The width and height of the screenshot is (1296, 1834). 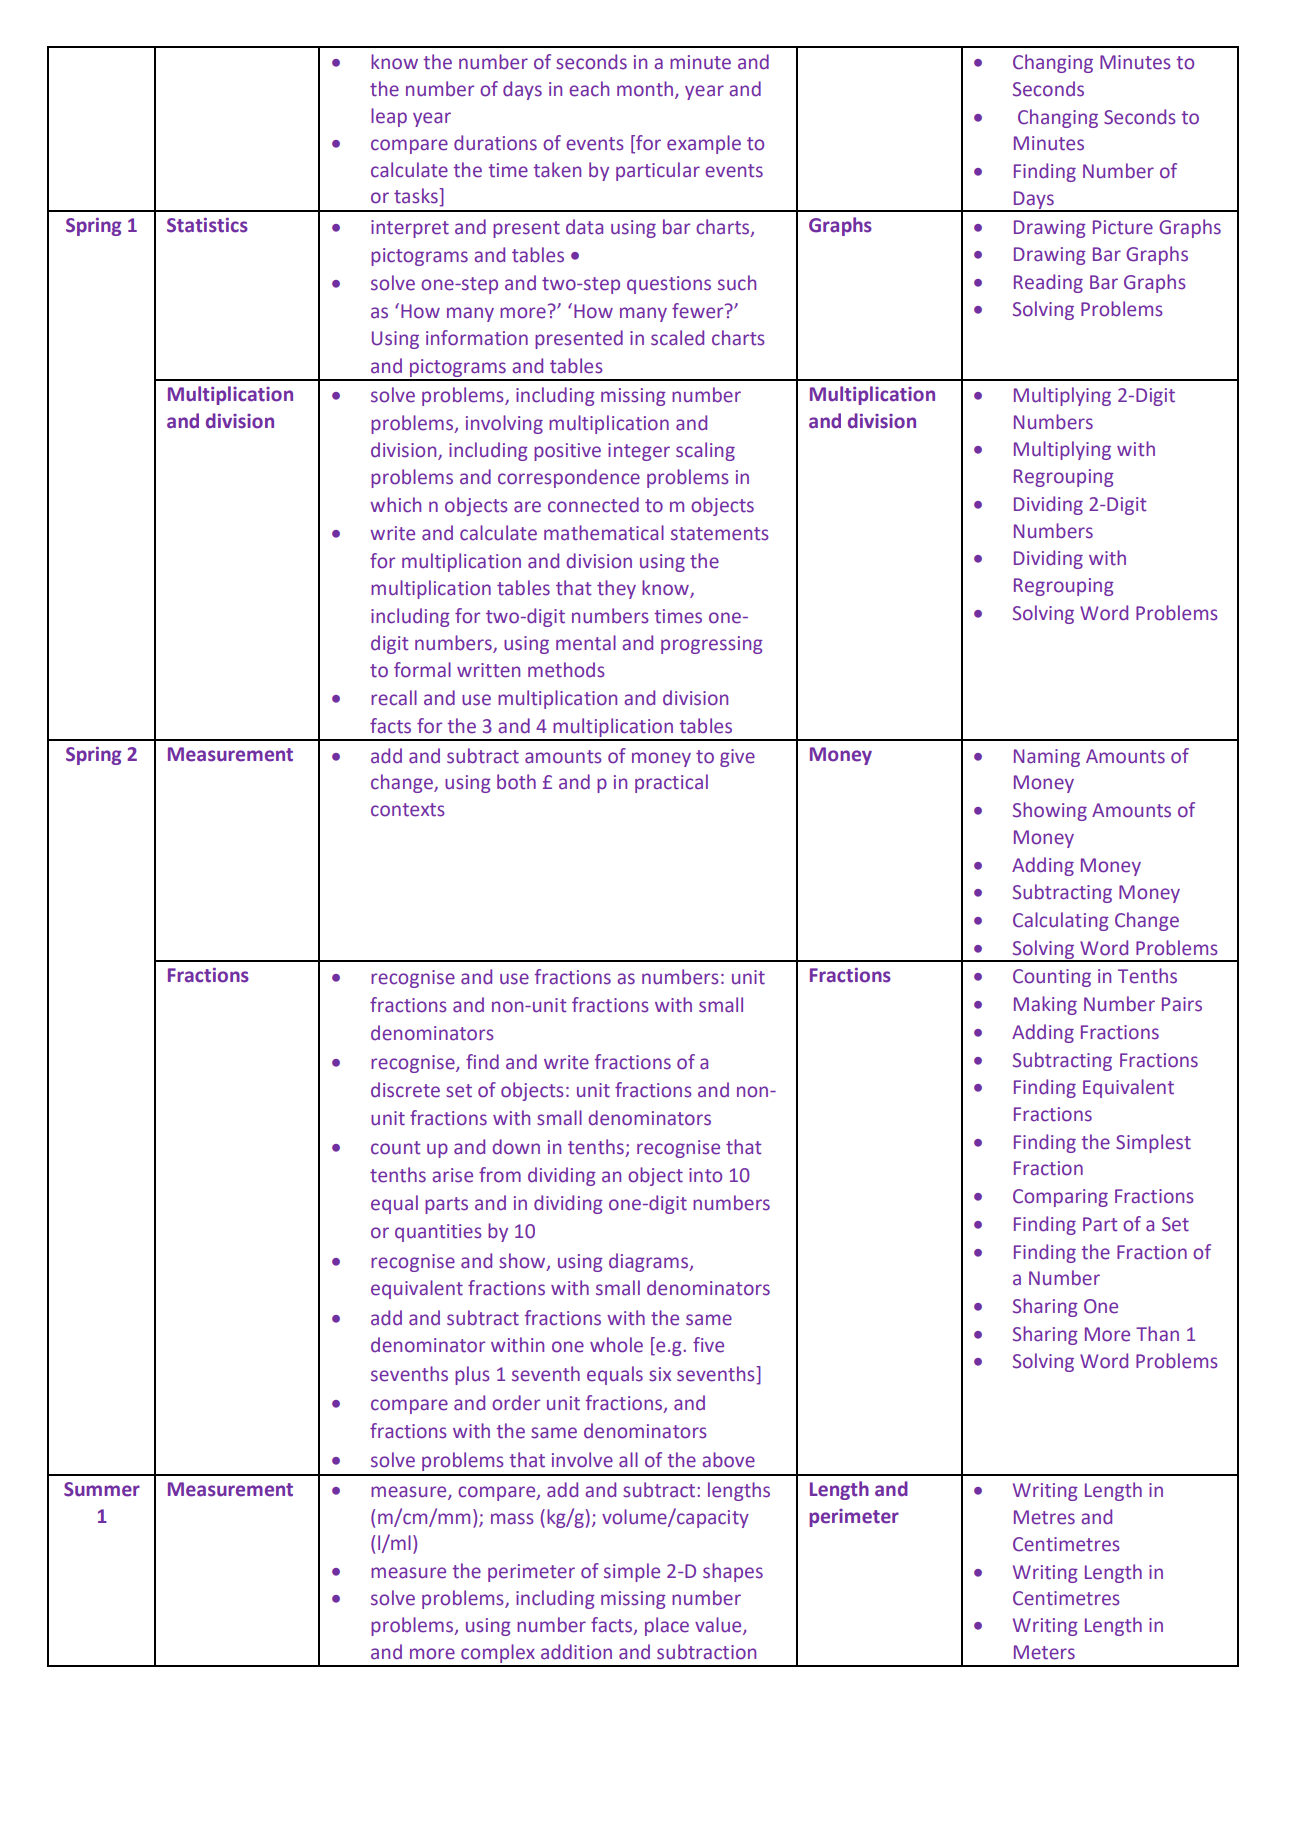 I want to click on contexts, so click(x=408, y=810).
